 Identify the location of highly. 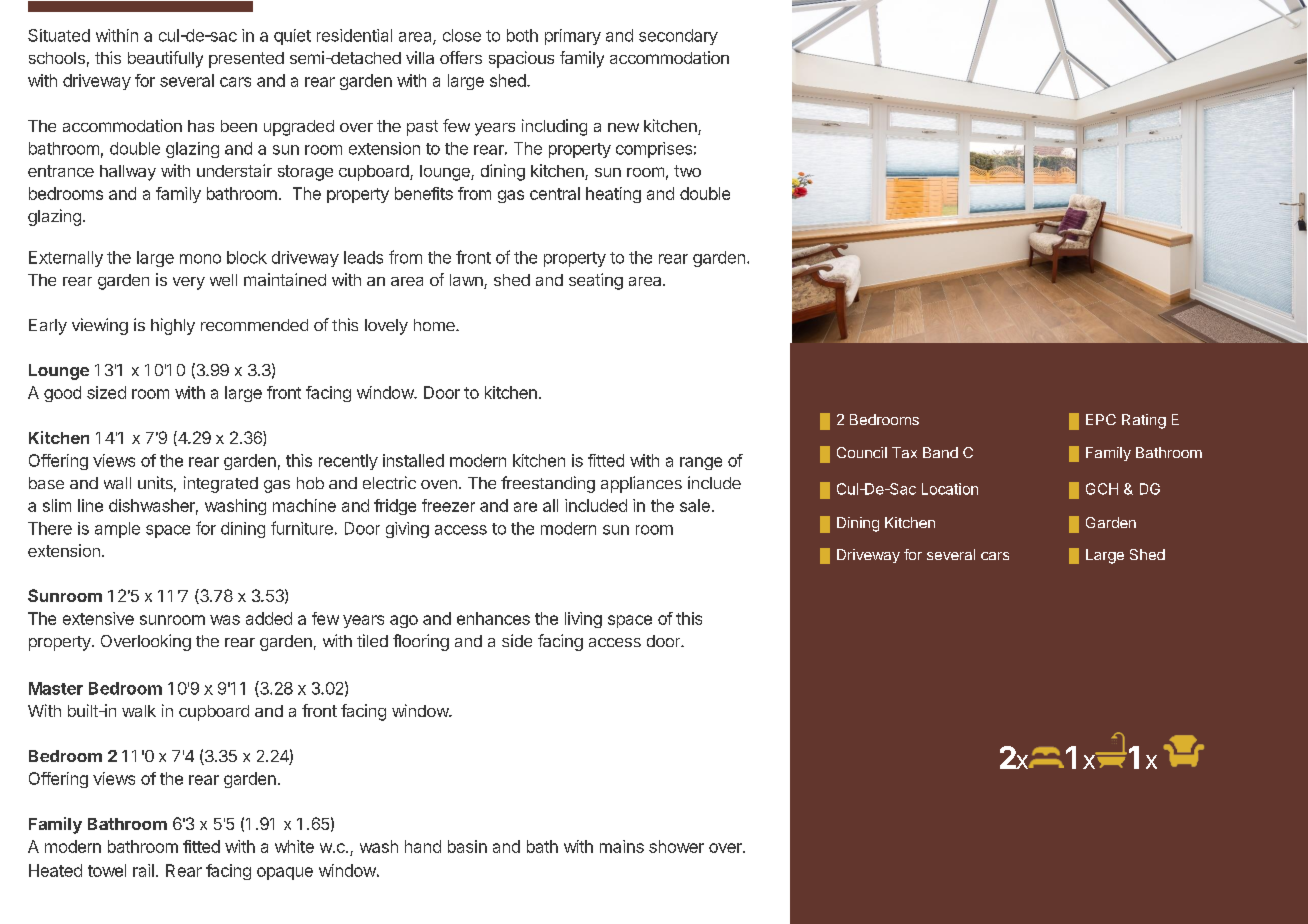
(173, 326).
